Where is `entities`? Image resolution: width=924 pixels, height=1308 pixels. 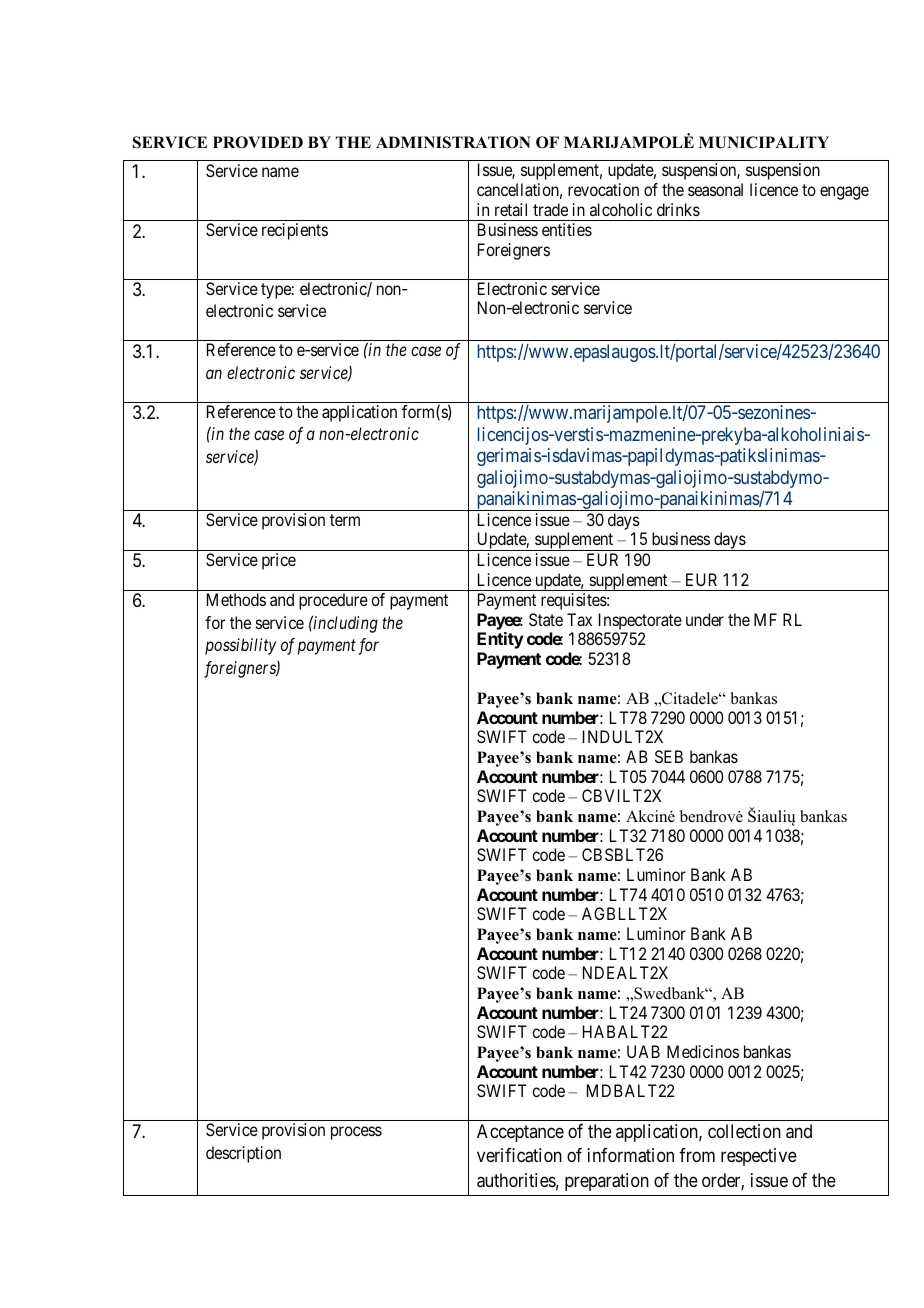
entities is located at coordinates (567, 229).
